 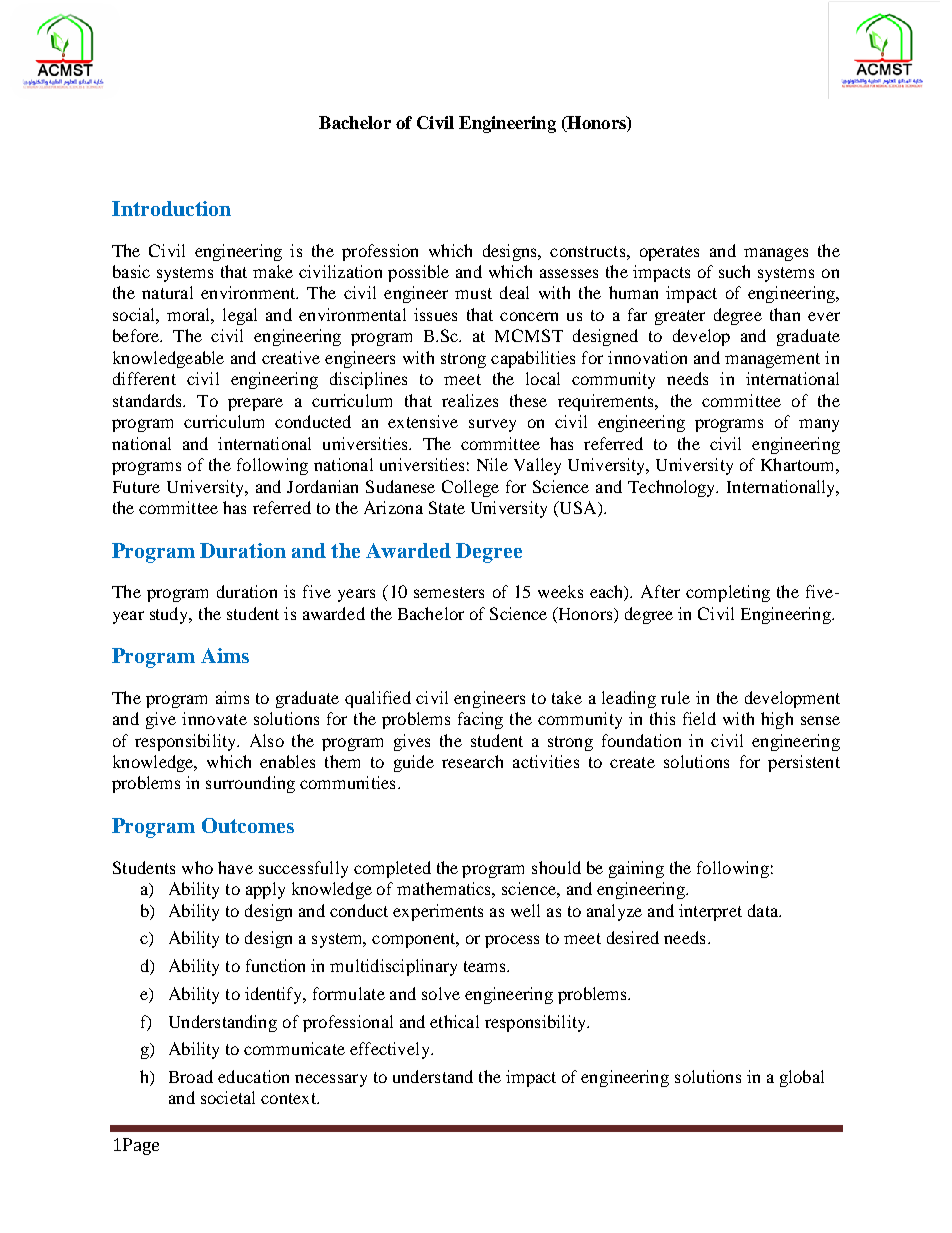 What do you see at coordinates (764, 910) in the screenshot?
I see `data` at bounding box center [764, 910].
